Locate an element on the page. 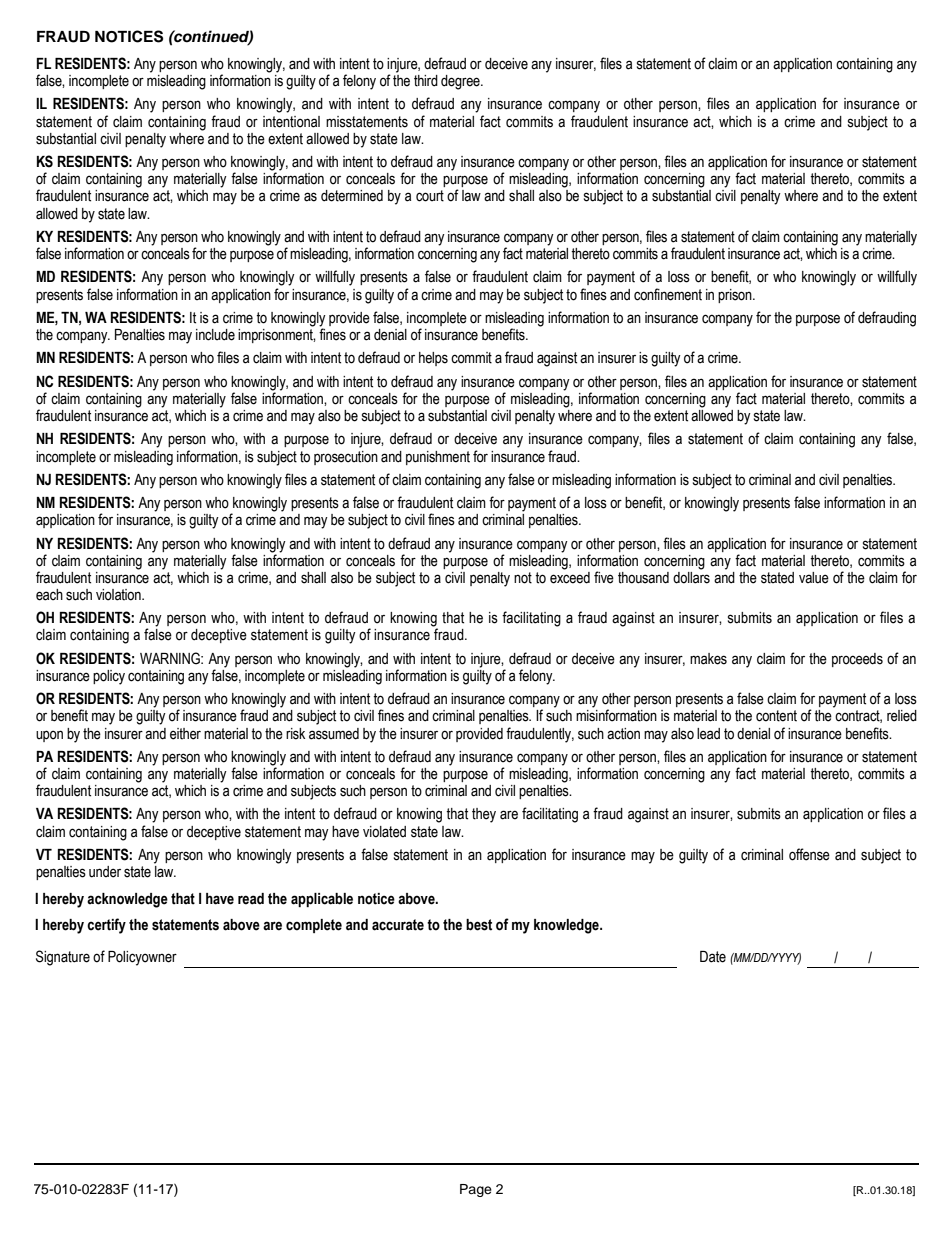 The height and width of the document is (1233, 952). degree is located at coordinates (461, 82).
